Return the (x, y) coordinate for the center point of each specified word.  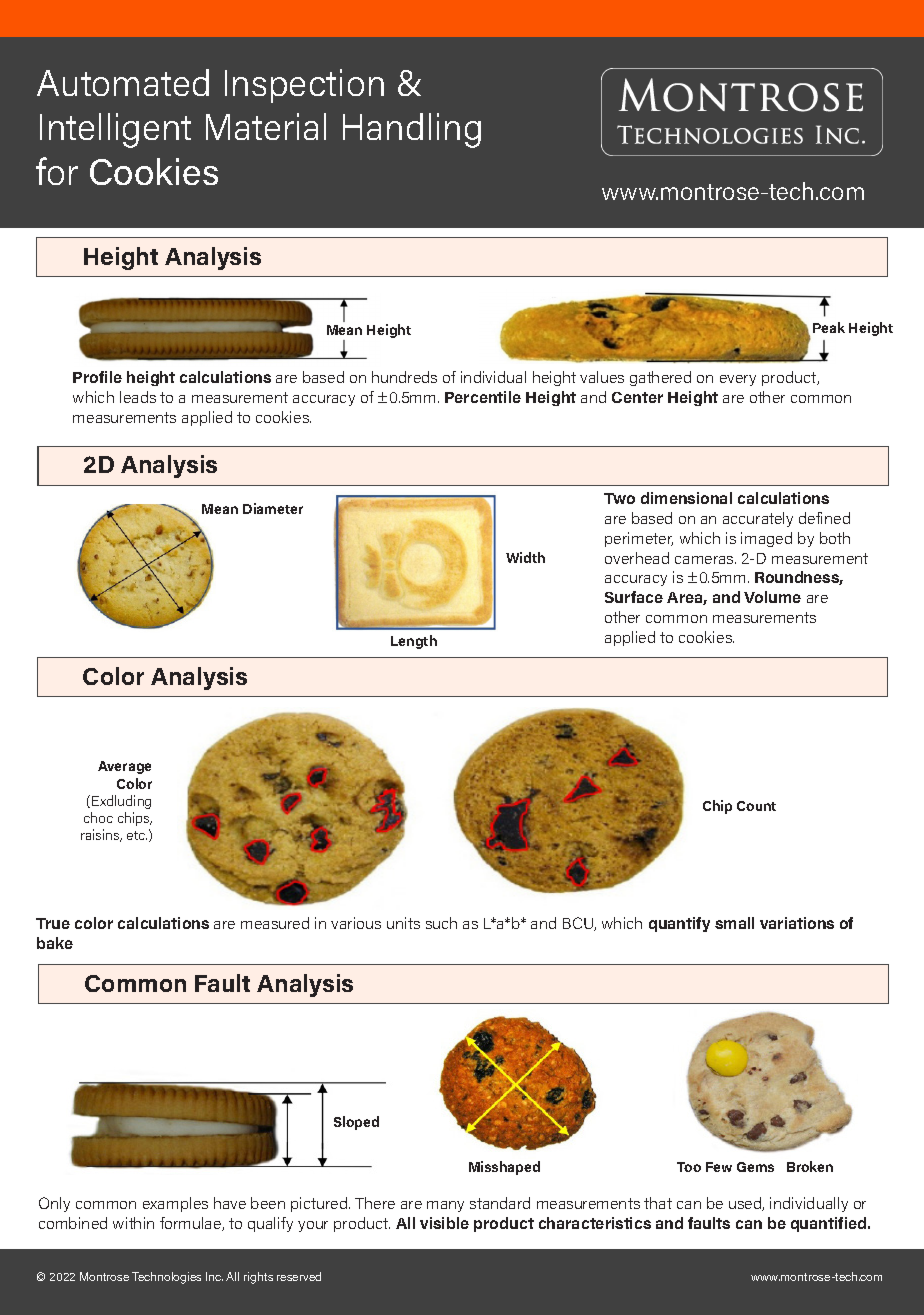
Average (124, 767)
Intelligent (115, 130)
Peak (829, 327)
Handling (412, 130)
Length (414, 642)
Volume (772, 597)
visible (444, 1223)
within (133, 1223)
